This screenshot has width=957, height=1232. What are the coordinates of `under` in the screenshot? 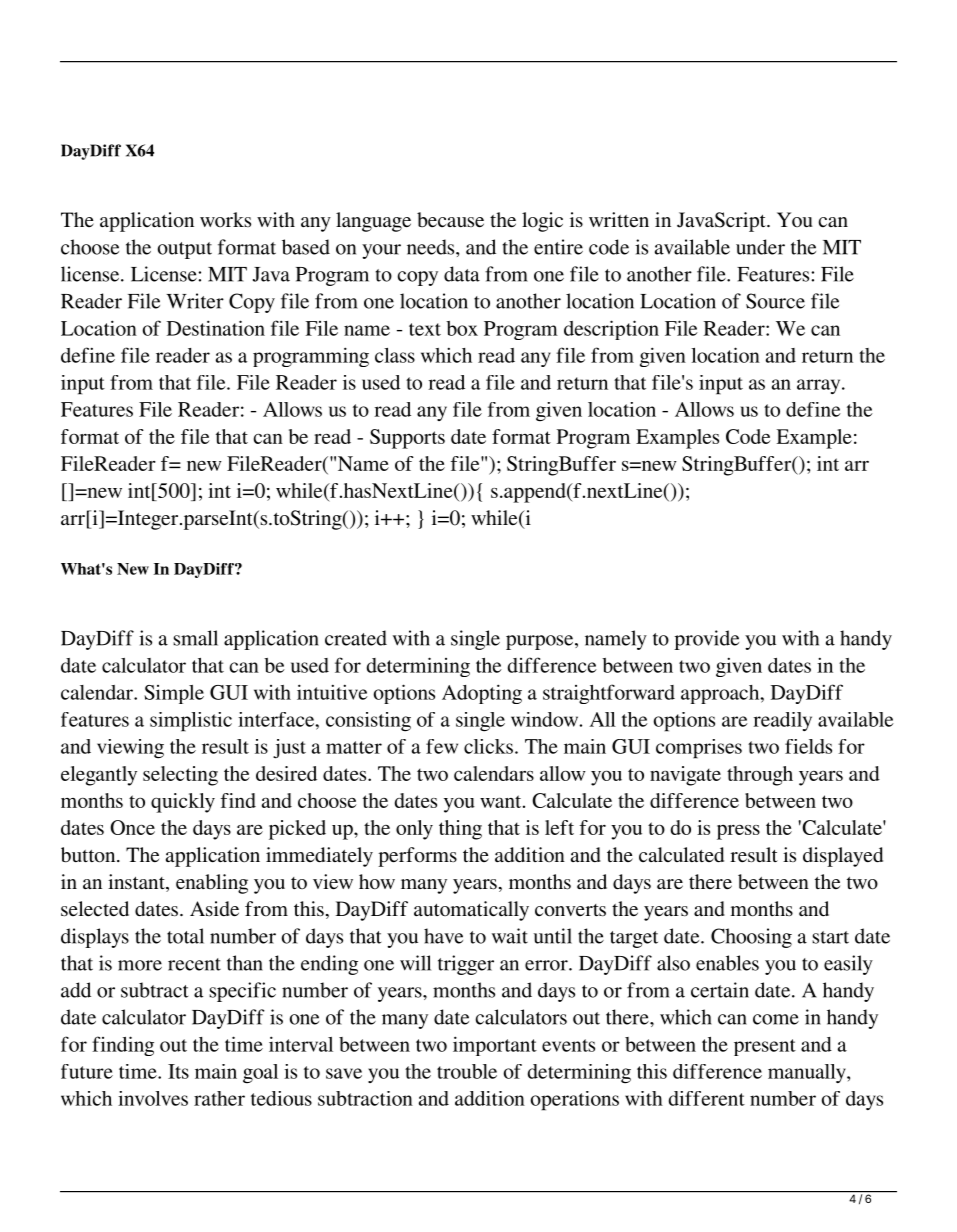 It's located at (760, 247).
